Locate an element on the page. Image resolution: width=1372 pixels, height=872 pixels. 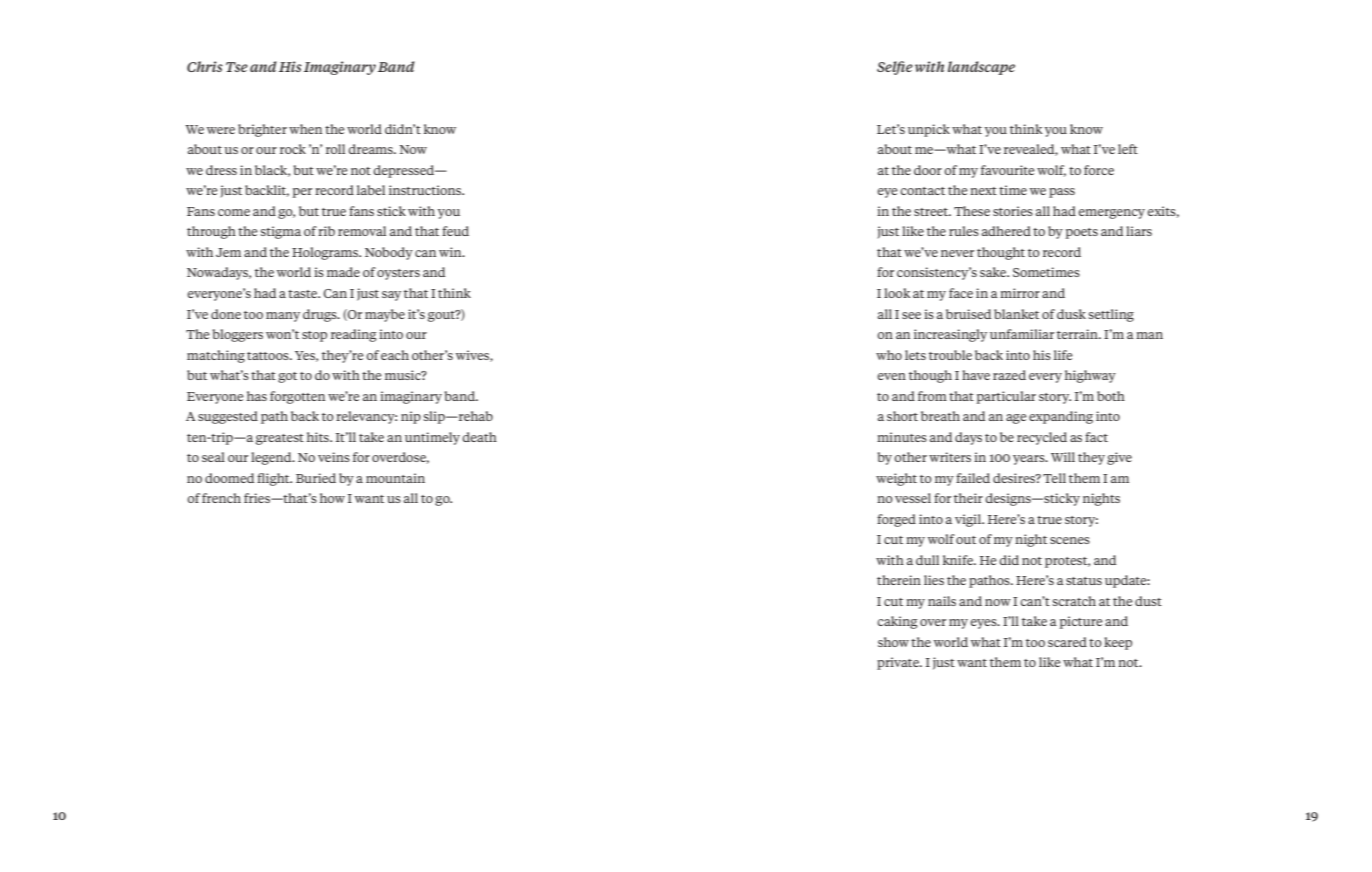
look is located at coordinates (897, 293).
